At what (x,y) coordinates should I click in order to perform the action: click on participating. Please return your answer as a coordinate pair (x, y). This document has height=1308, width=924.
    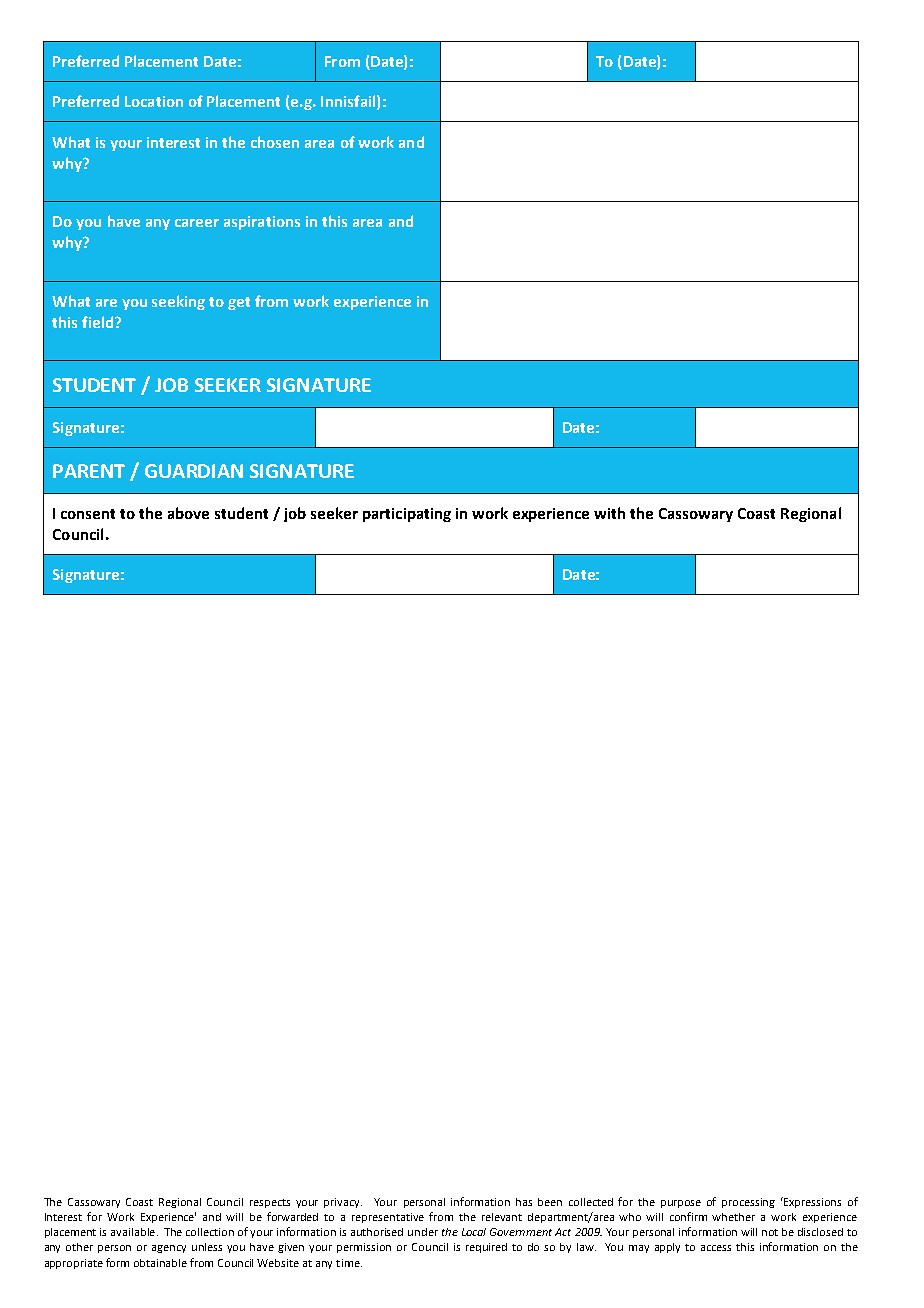
    Looking at the image, I should click on (407, 515).
